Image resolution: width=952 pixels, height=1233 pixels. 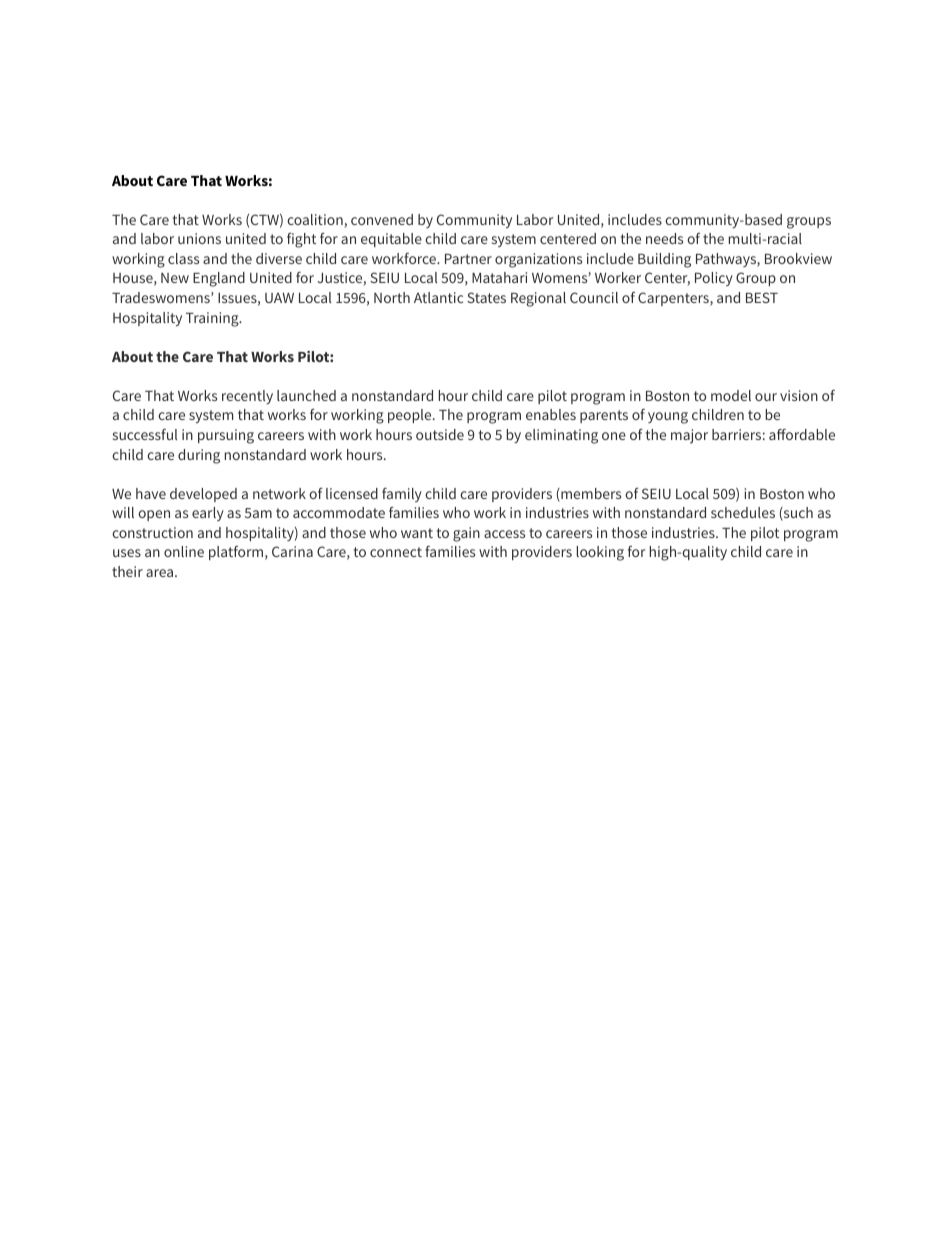 What do you see at coordinates (411, 416) in the document?
I see `people` at bounding box center [411, 416].
